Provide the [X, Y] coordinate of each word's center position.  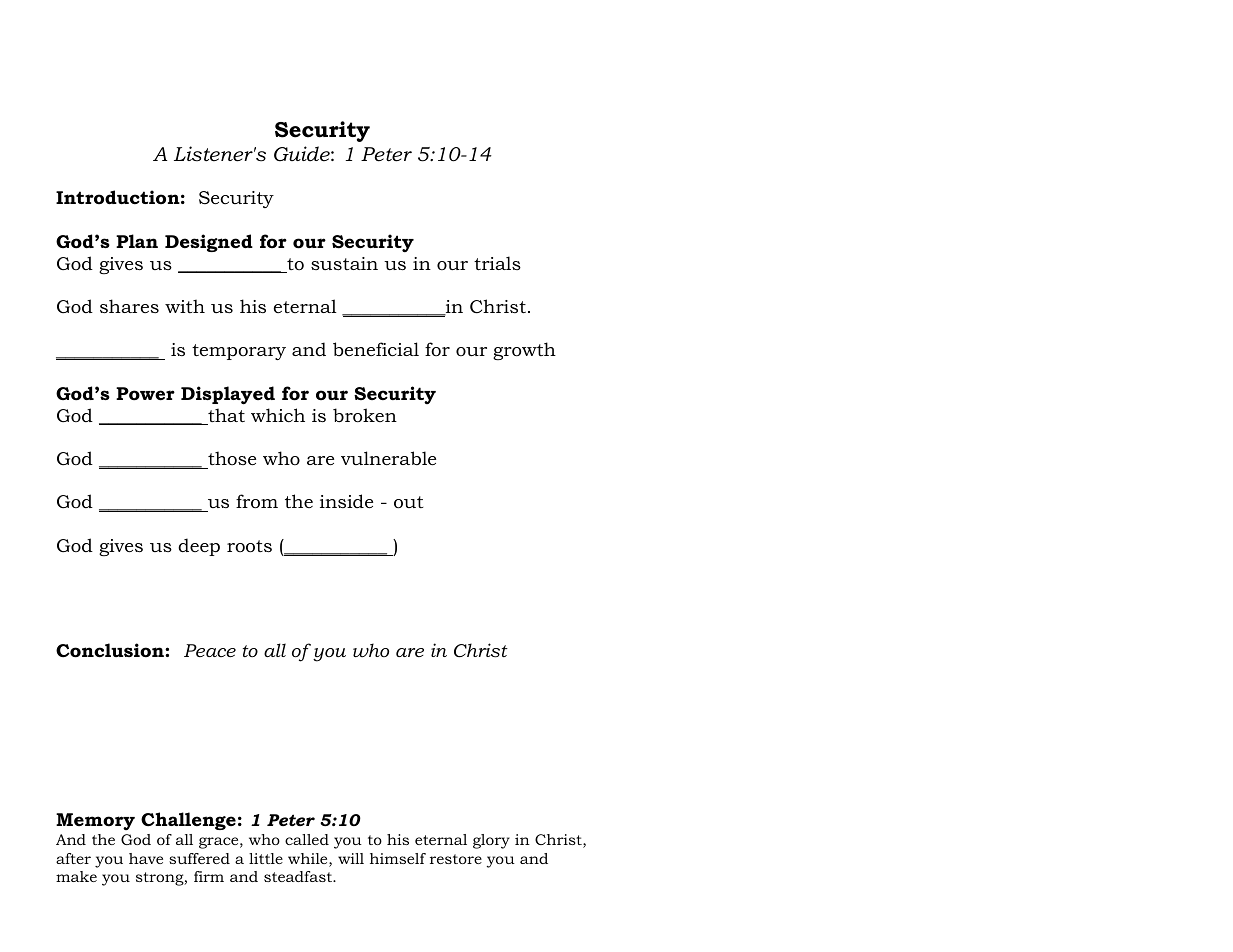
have [146, 858]
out [408, 502]
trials [497, 263]
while [309, 860]
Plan [137, 241]
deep [199, 547]
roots [249, 546]
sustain [344, 263]
